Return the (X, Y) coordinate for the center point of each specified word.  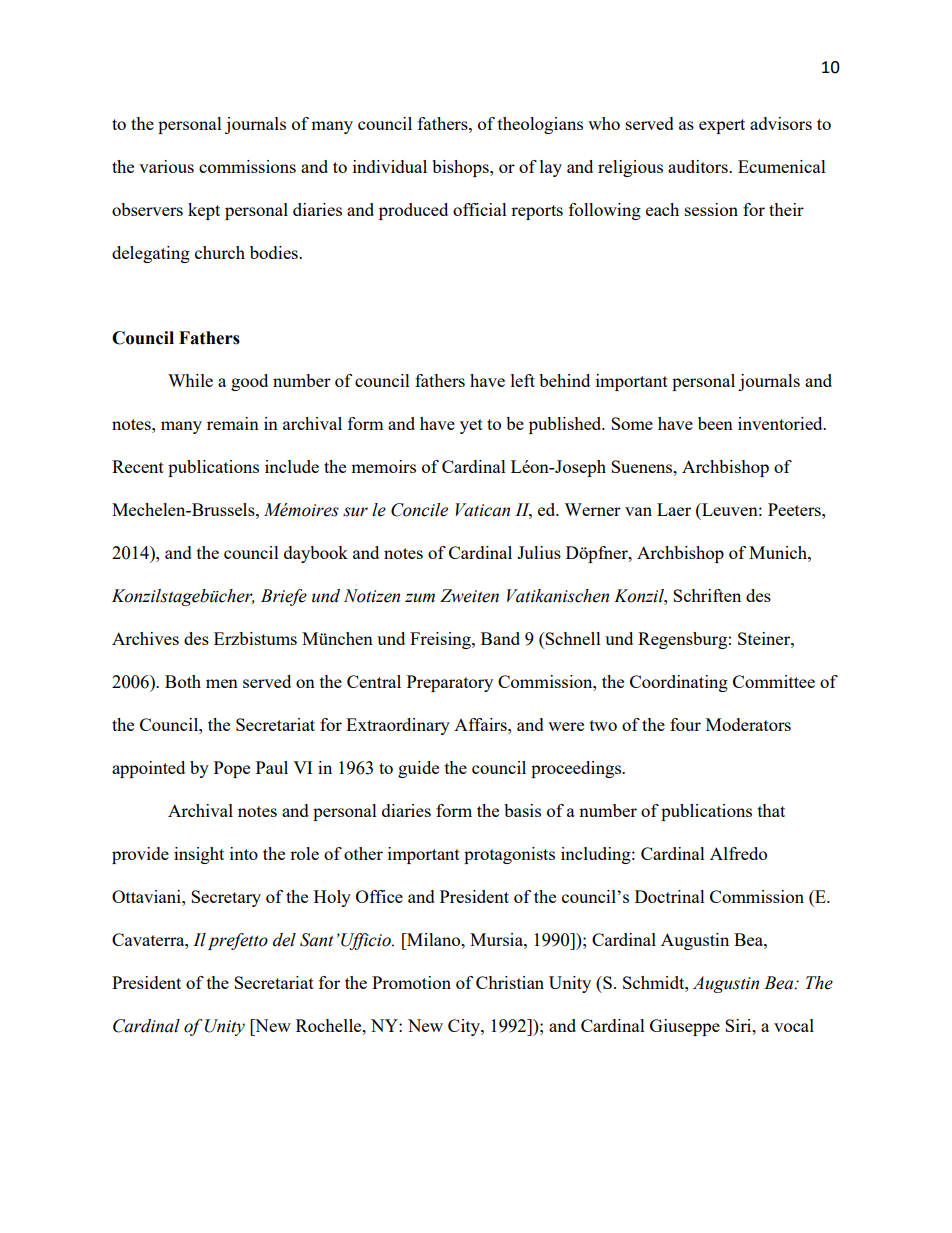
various (166, 166)
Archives (145, 638)
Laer (674, 509)
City (465, 1027)
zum (420, 598)
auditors (699, 166)
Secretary (226, 898)
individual (390, 166)
